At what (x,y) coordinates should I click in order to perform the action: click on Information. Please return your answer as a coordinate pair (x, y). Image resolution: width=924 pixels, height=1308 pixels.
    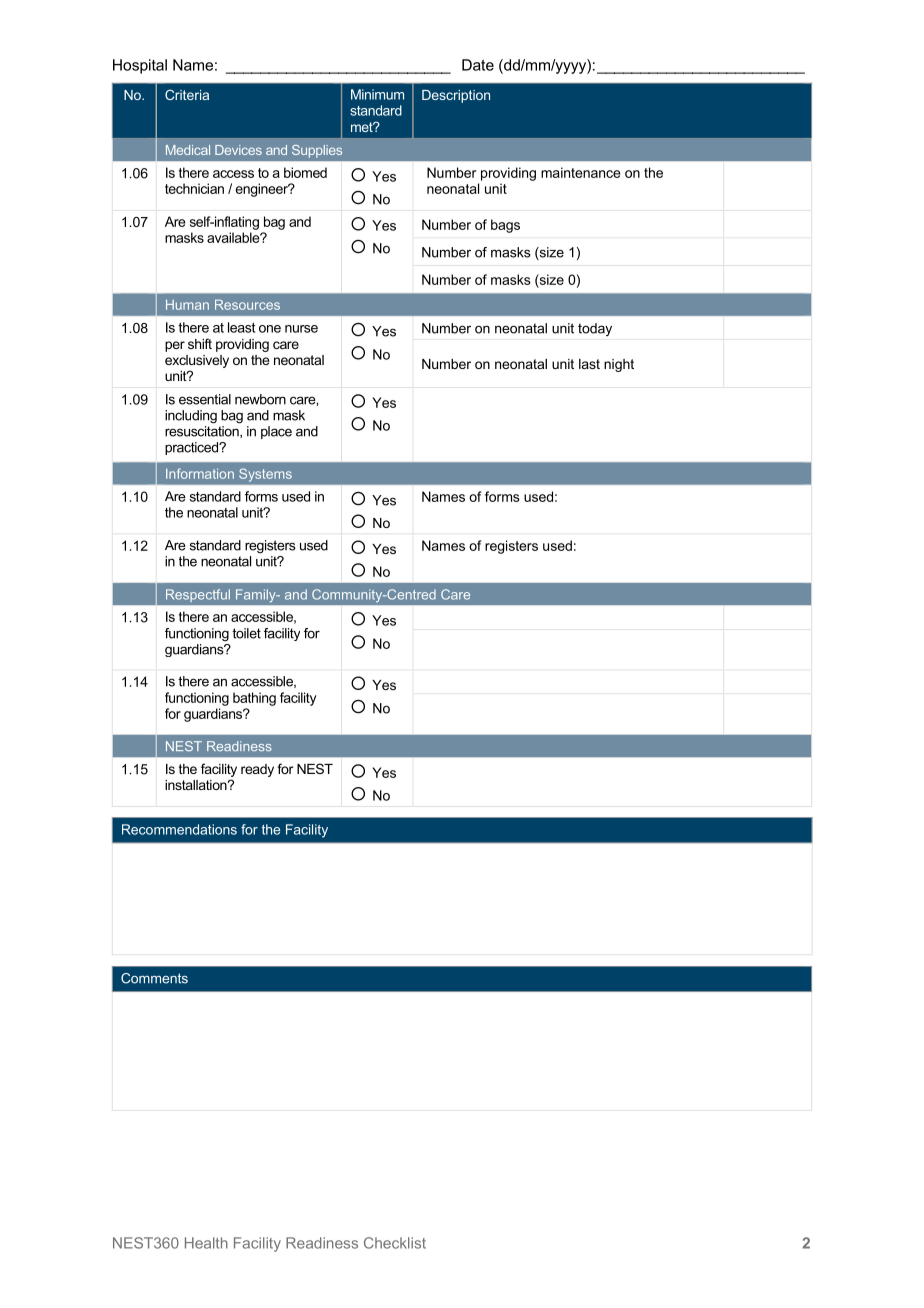
    Looking at the image, I should click on (200, 473).
